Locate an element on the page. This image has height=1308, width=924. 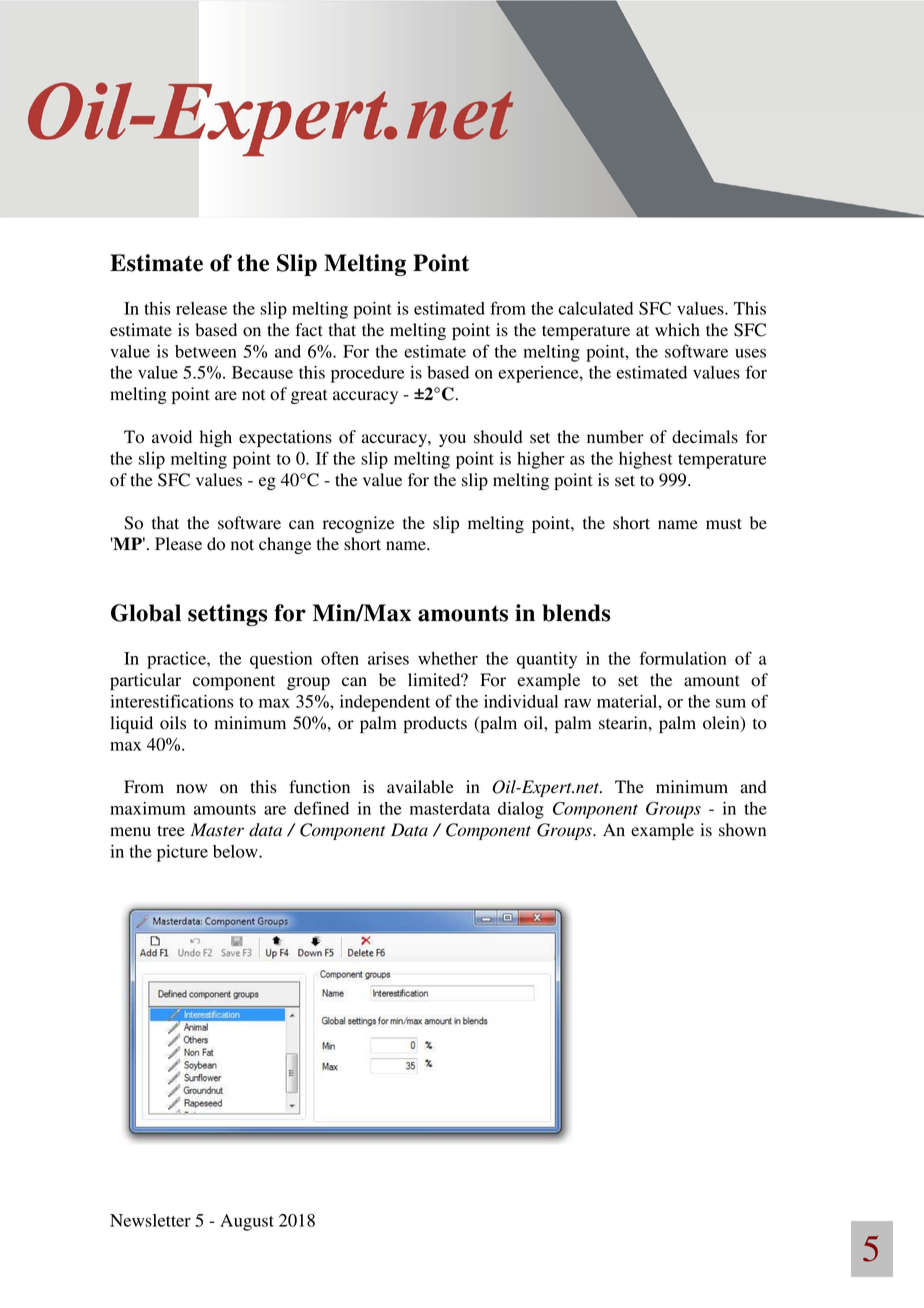
Newsletter is located at coordinates (150, 1220).
